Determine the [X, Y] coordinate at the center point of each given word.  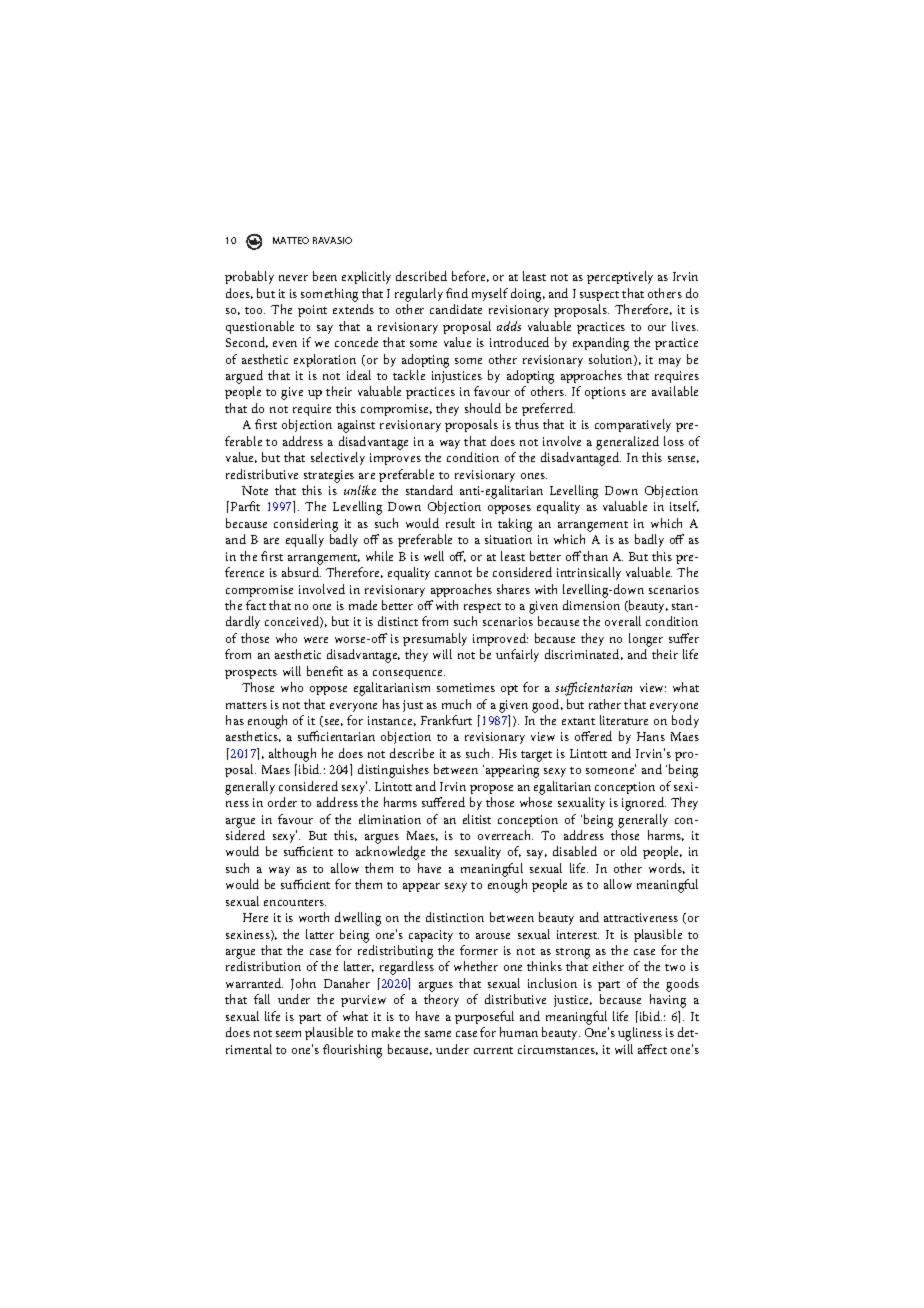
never [293, 278]
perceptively [620, 277]
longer [646, 640]
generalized [627, 443]
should [483, 408]
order [282, 802]
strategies [329, 476]
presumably [435, 639]
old [629, 851]
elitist [477, 819]
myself [490, 294]
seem [288, 1034]
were [316, 640]
